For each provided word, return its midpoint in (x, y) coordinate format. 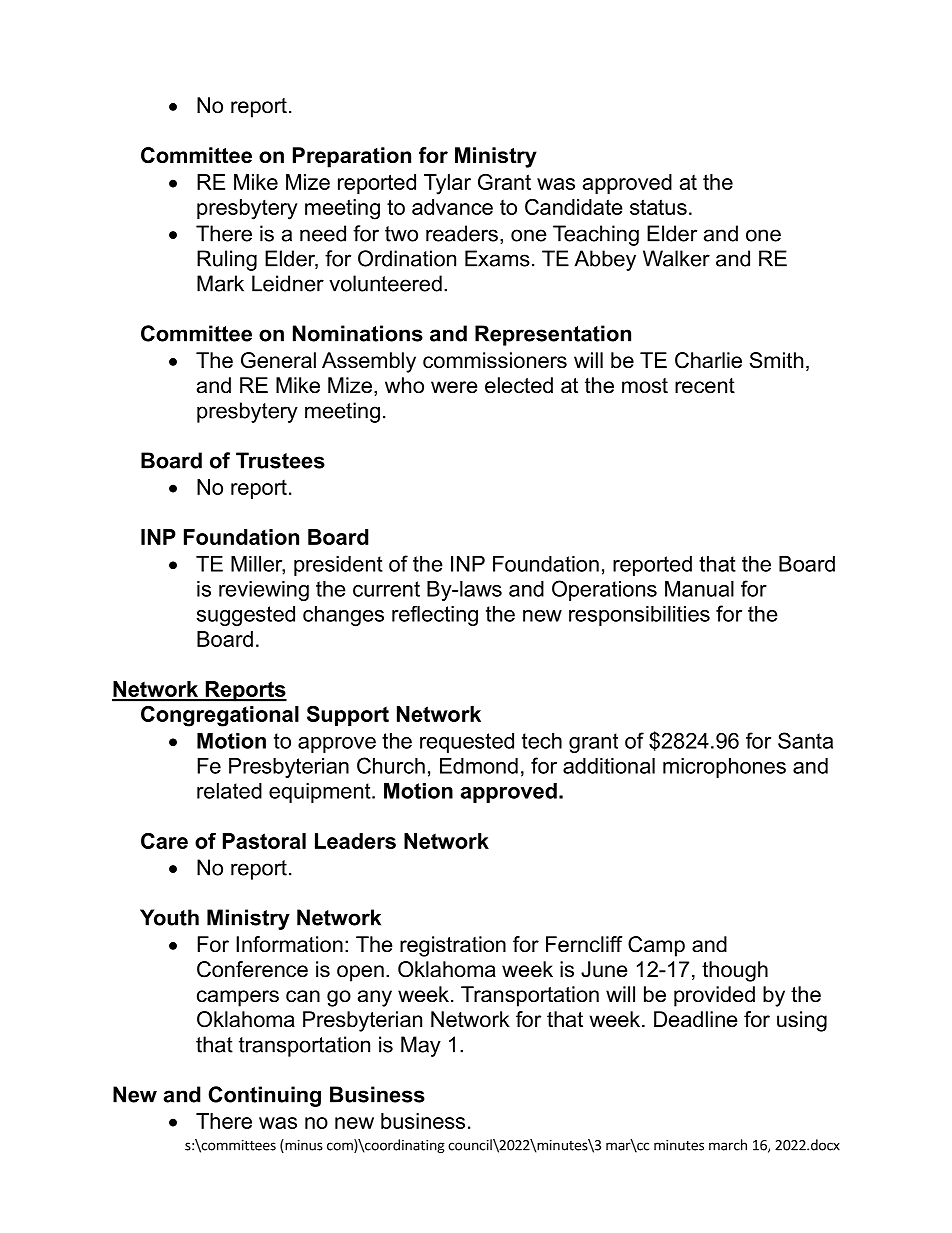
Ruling (227, 260)
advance (452, 207)
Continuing (264, 1096)
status (658, 207)
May (421, 1046)
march (728, 1145)
